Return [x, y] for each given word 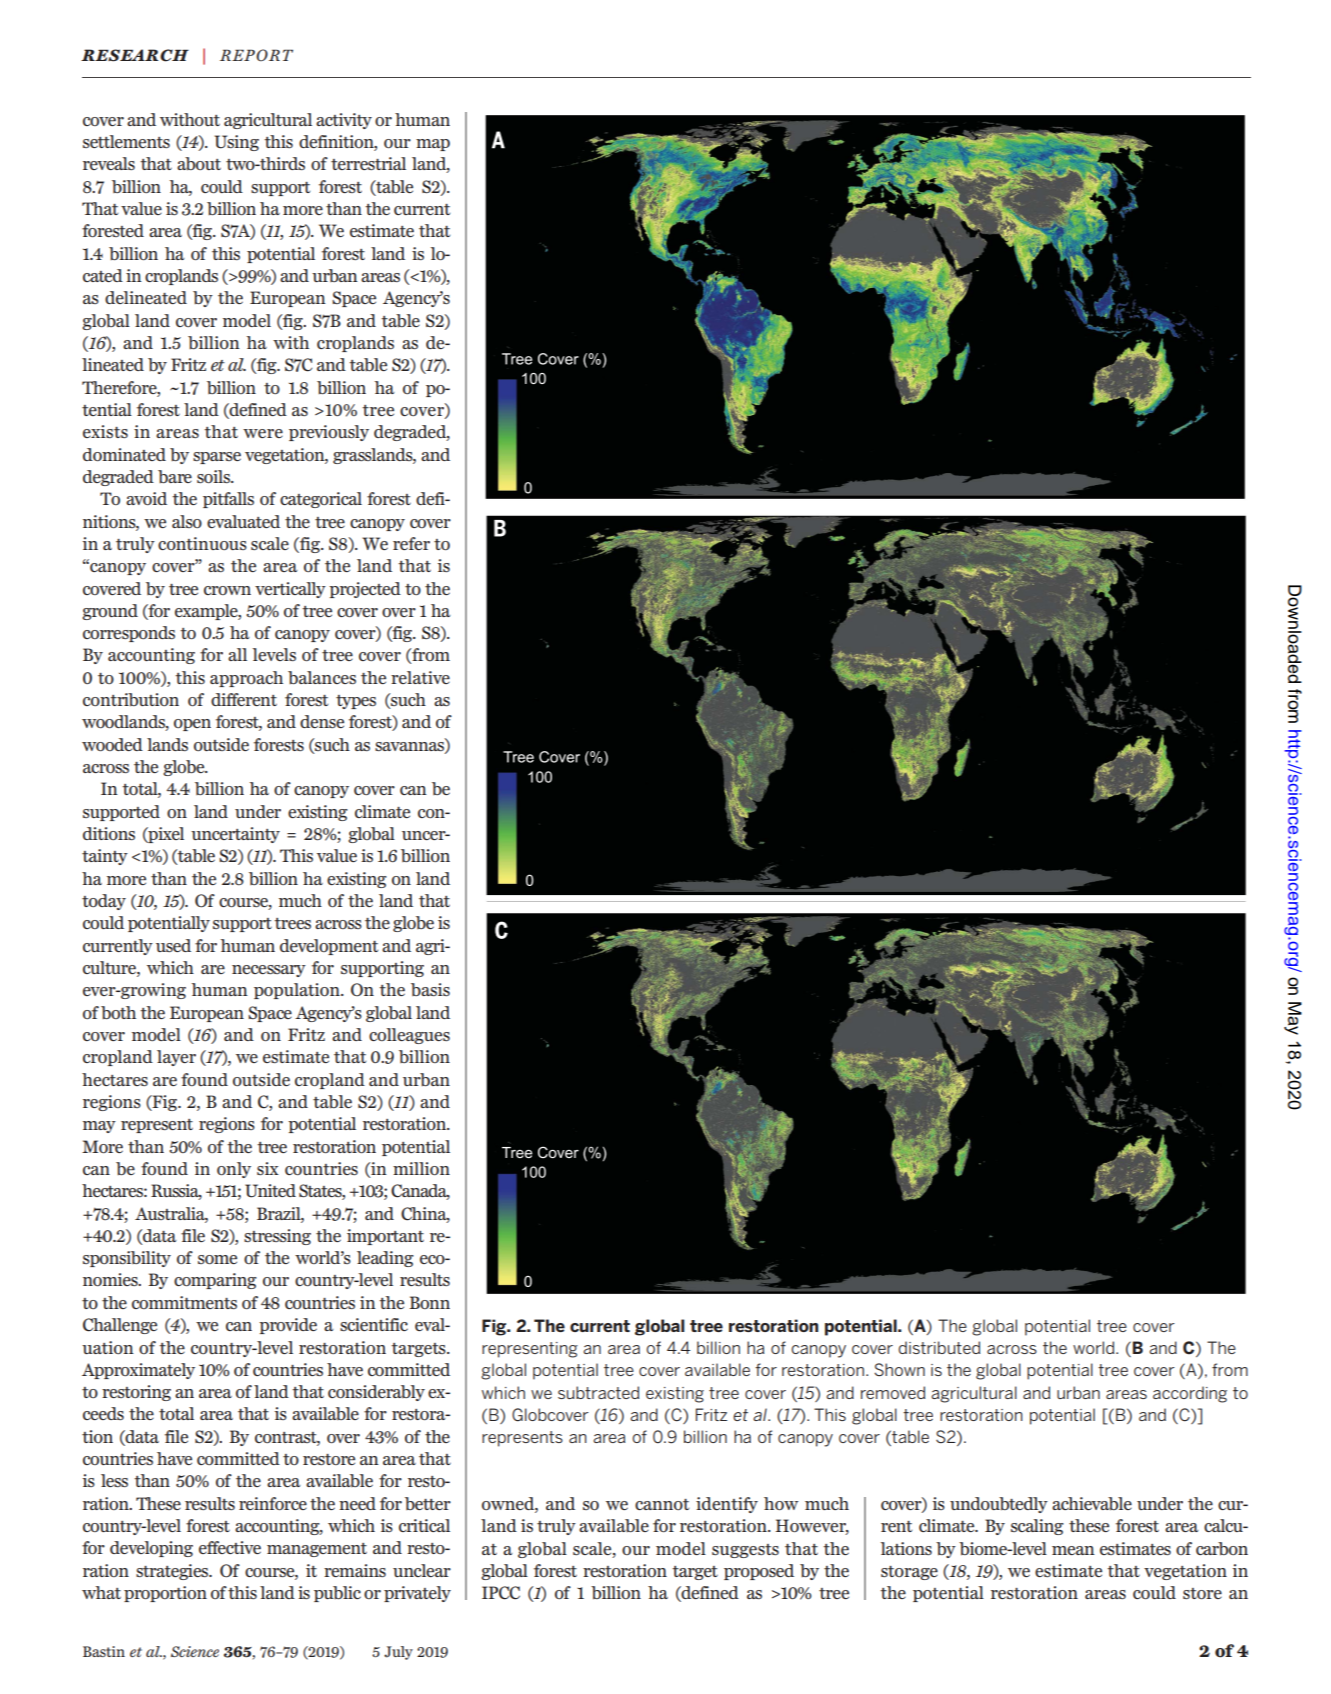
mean [1073, 1550]
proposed [759, 1572]
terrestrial [368, 163]
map [433, 145]
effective [230, 1547]
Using [237, 143]
